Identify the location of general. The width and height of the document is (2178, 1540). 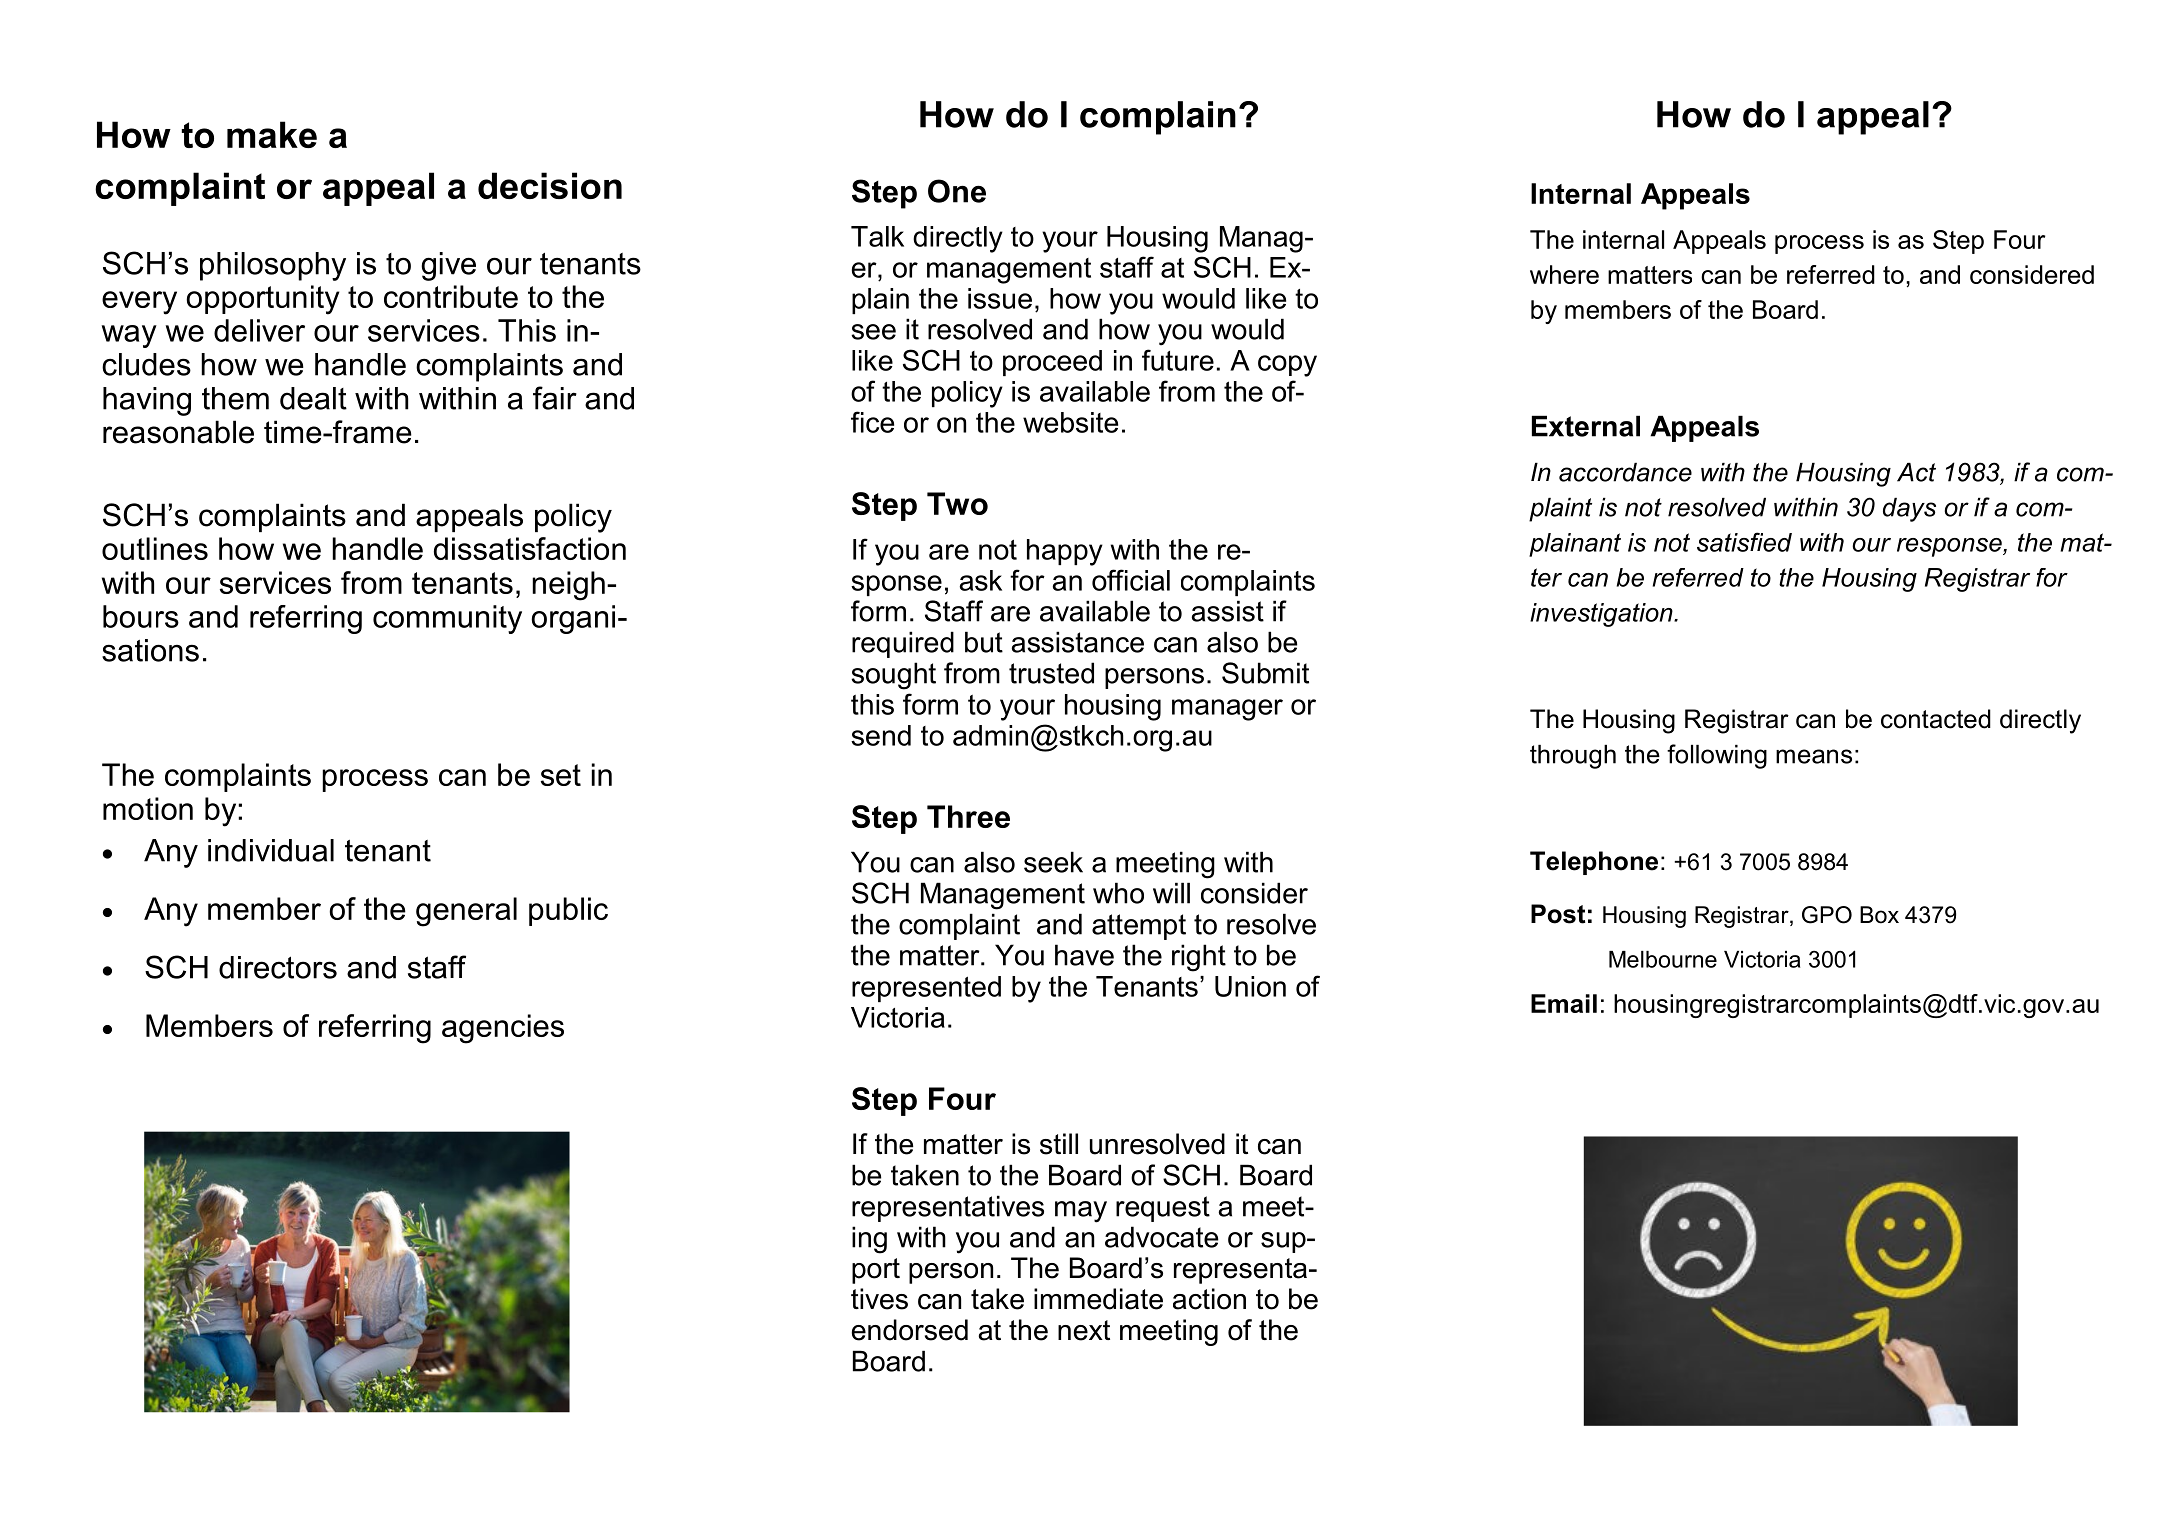
(466, 912).
